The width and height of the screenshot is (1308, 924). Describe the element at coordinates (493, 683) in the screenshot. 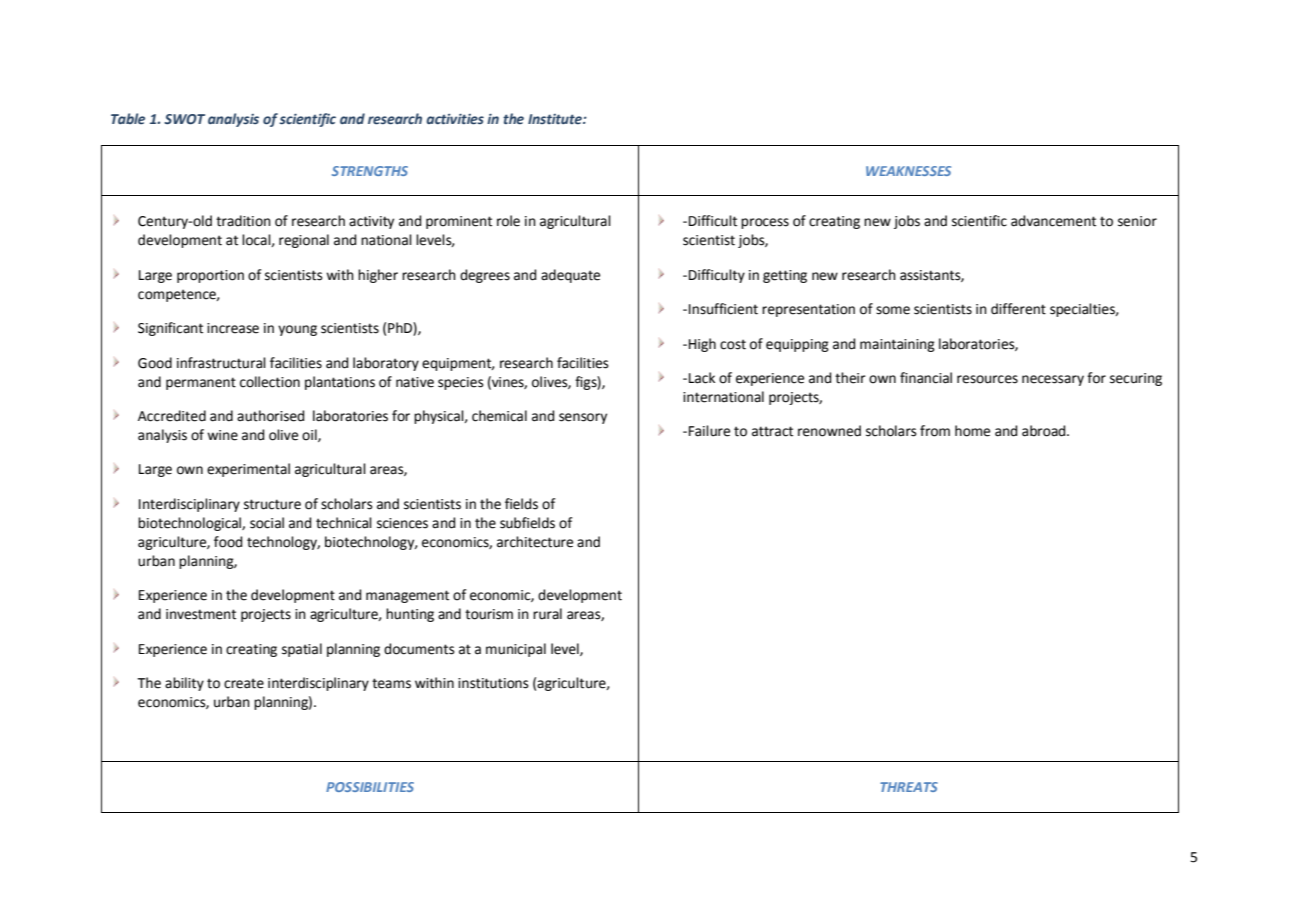

I see `institutions` at that location.
